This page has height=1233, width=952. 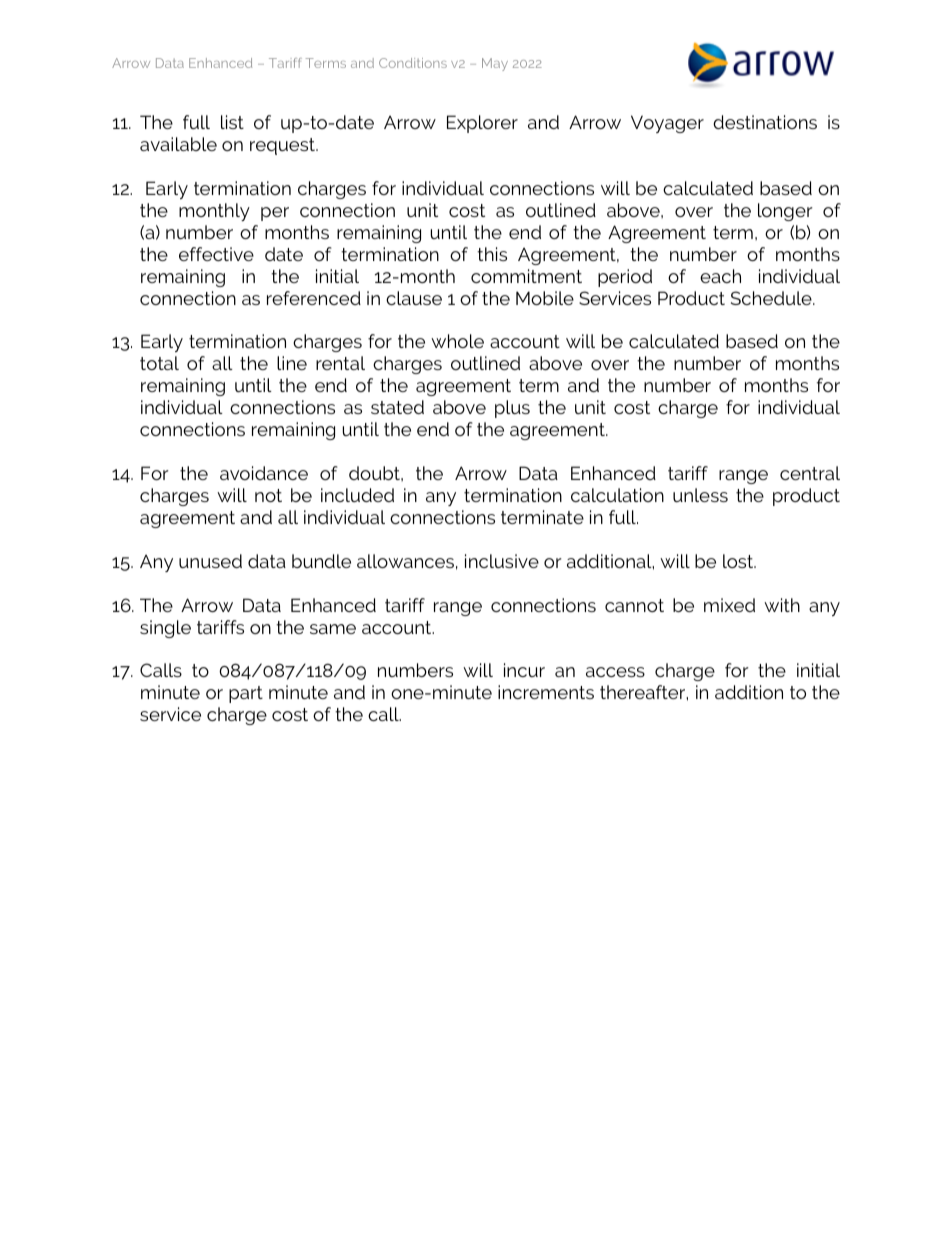 I want to click on incur, so click(x=524, y=670).
